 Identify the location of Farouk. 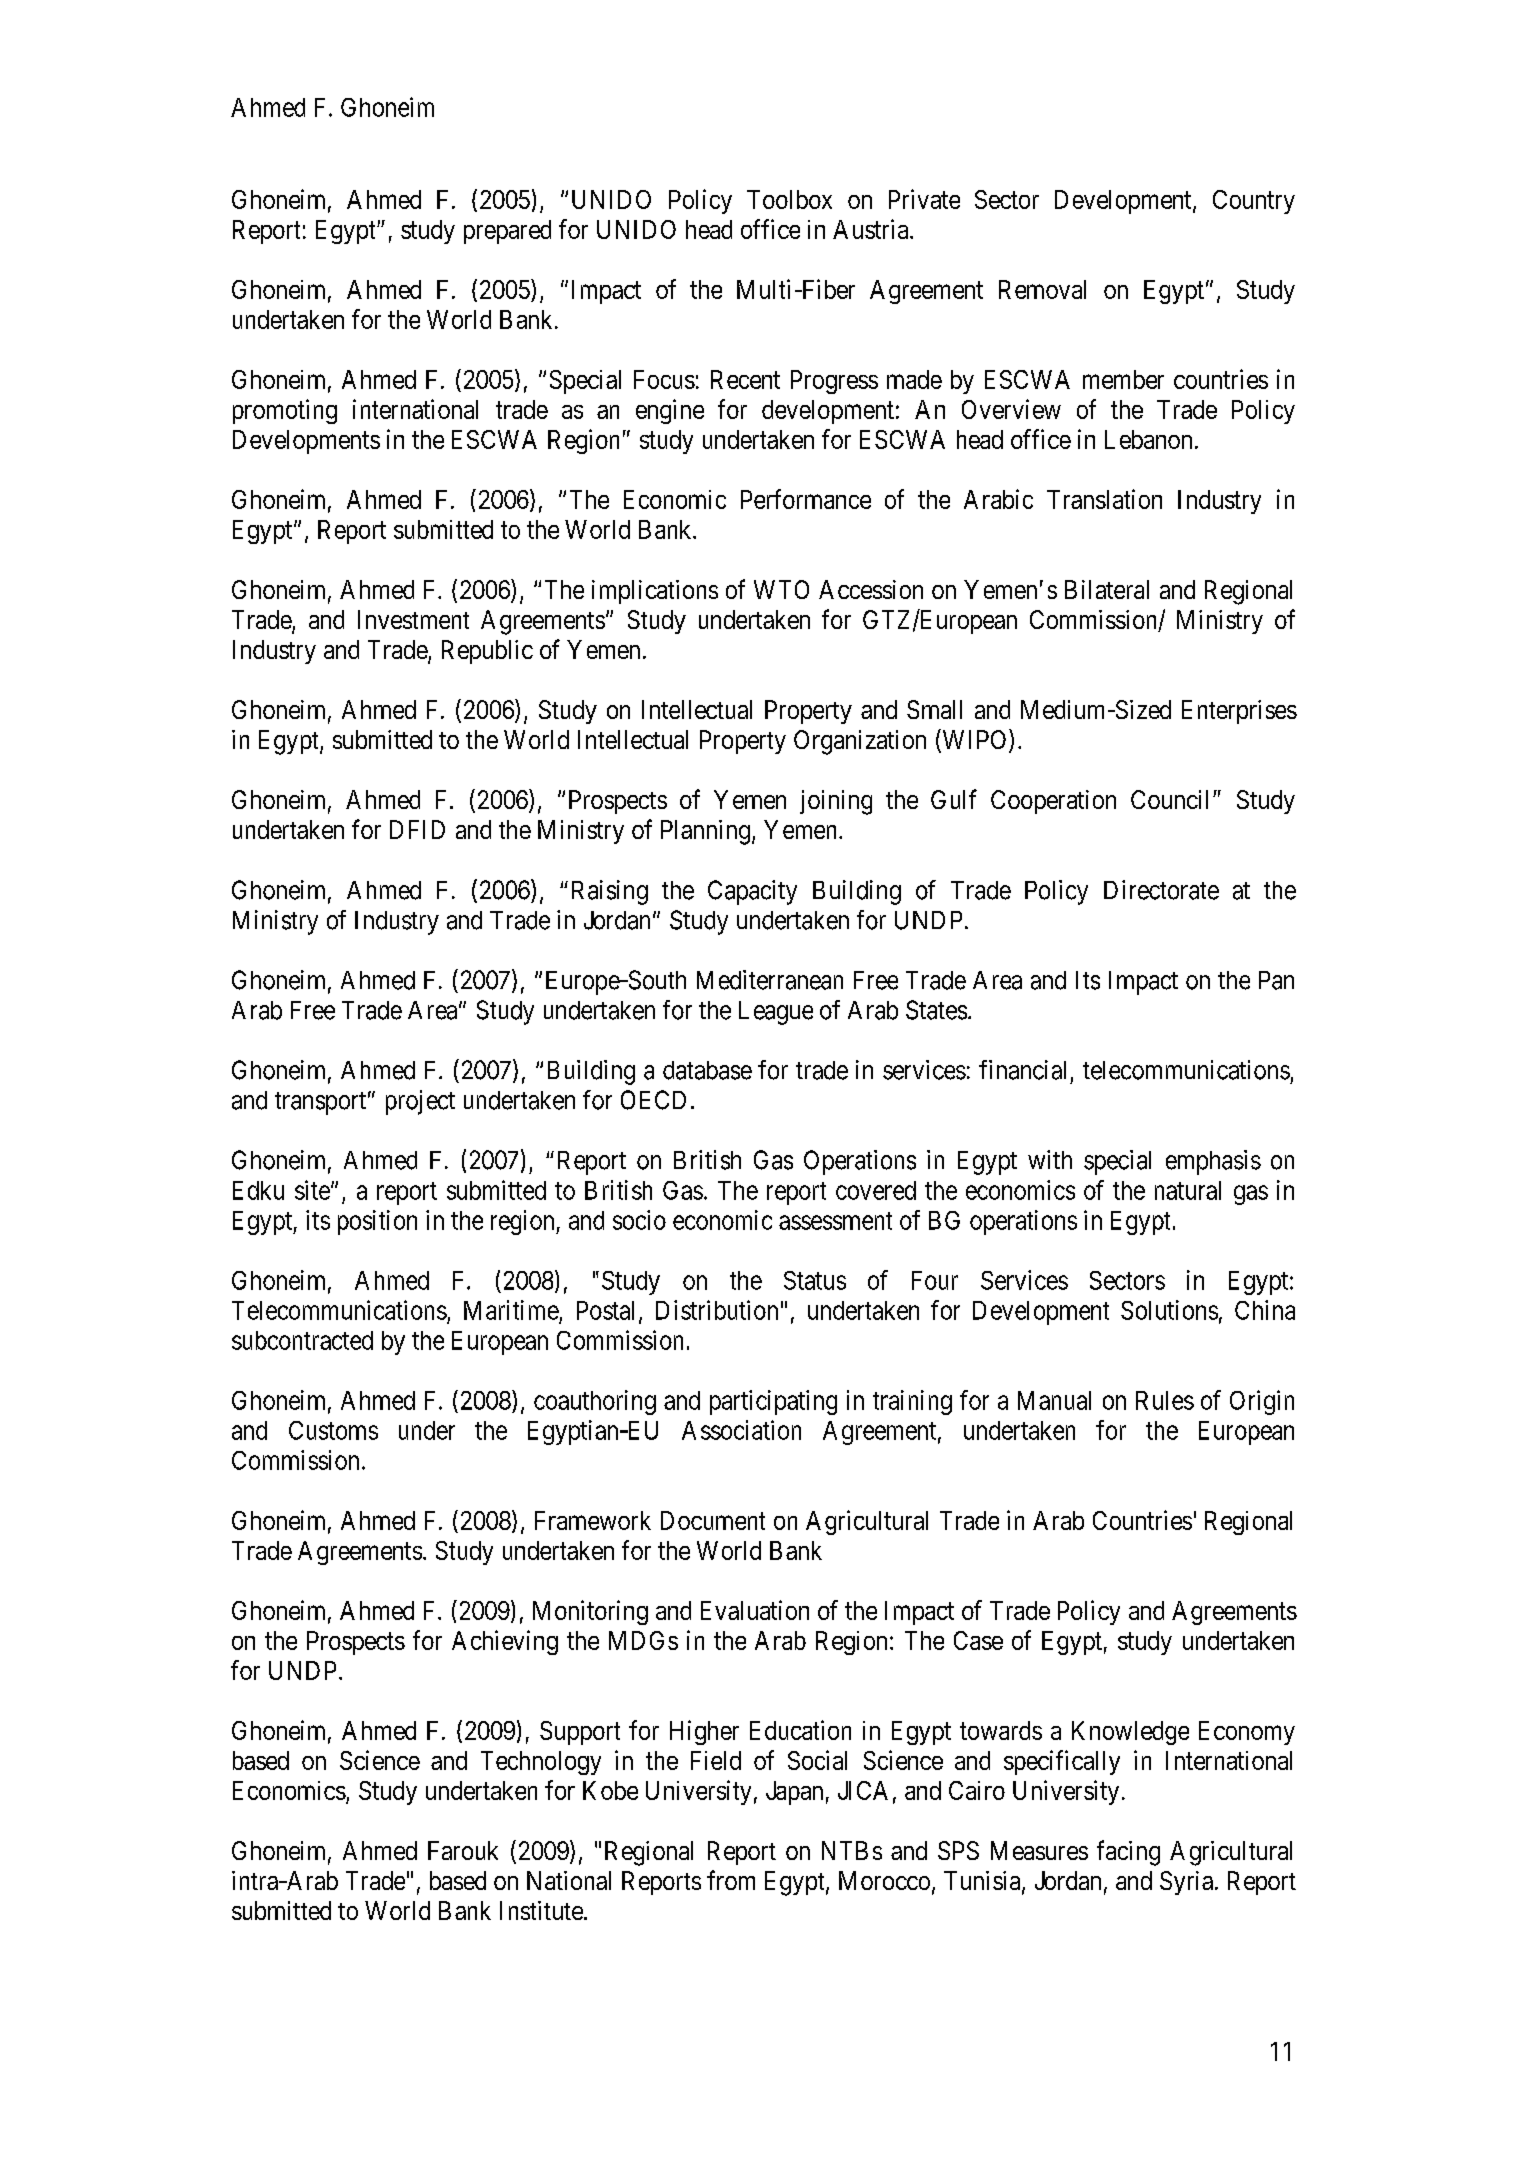
(463, 1850).
